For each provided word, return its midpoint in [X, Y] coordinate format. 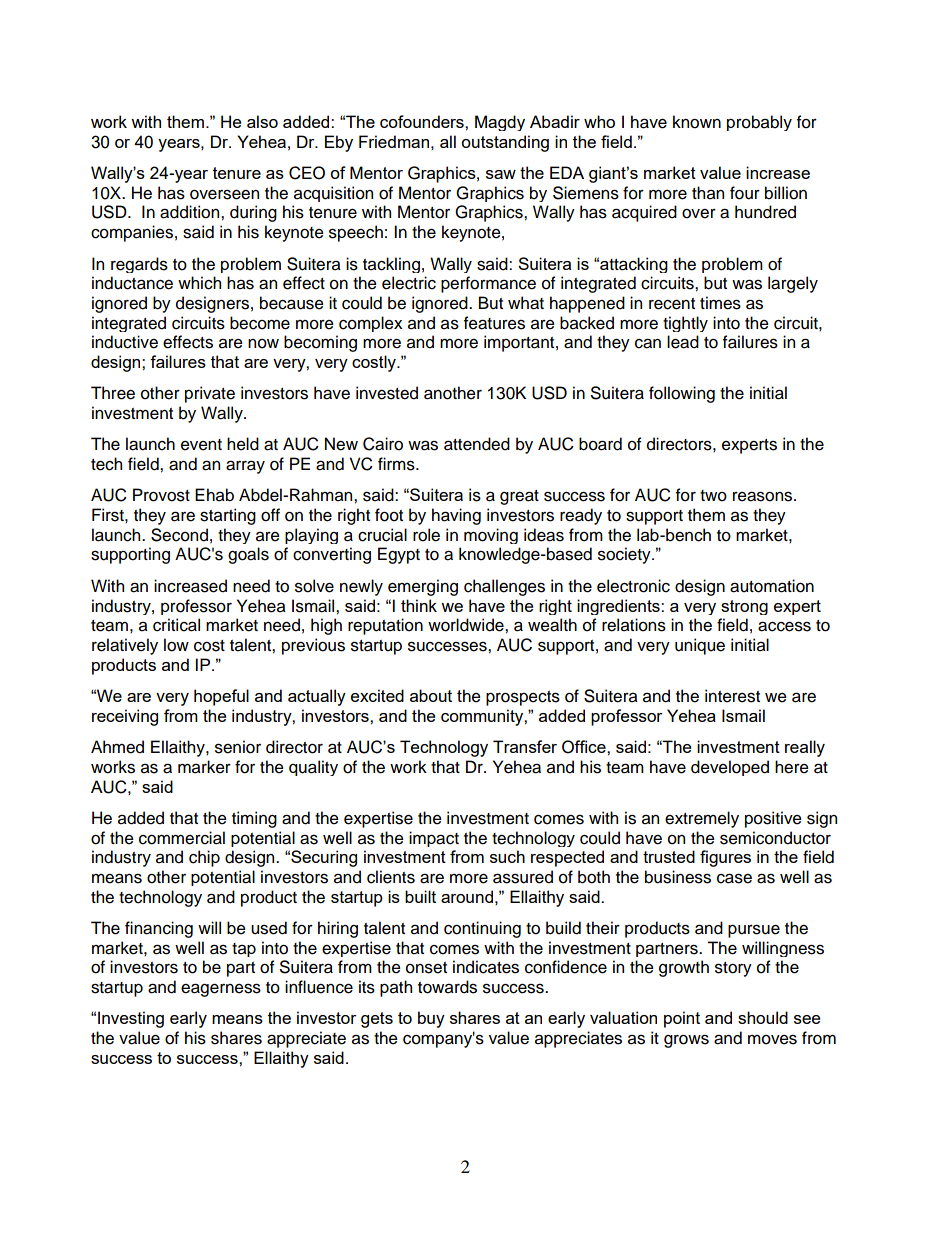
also [262, 121]
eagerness [221, 990]
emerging [423, 587]
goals [248, 555]
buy [431, 1019]
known [697, 122]
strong [744, 607]
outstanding [505, 143]
